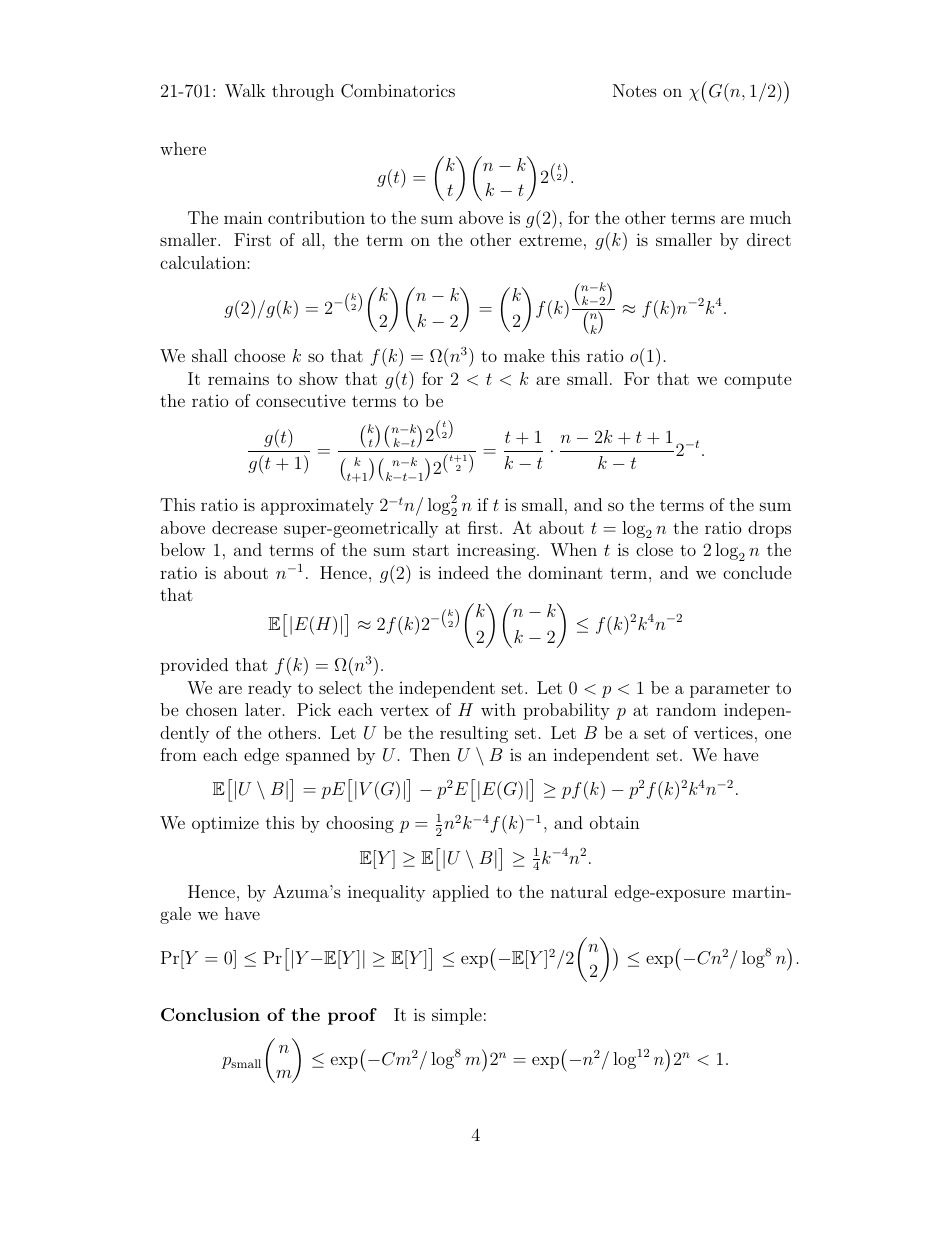 Image resolution: width=952 pixels, height=1233 pixels. Describe the element at coordinates (244, 527) in the document. I see `decrease` at that location.
